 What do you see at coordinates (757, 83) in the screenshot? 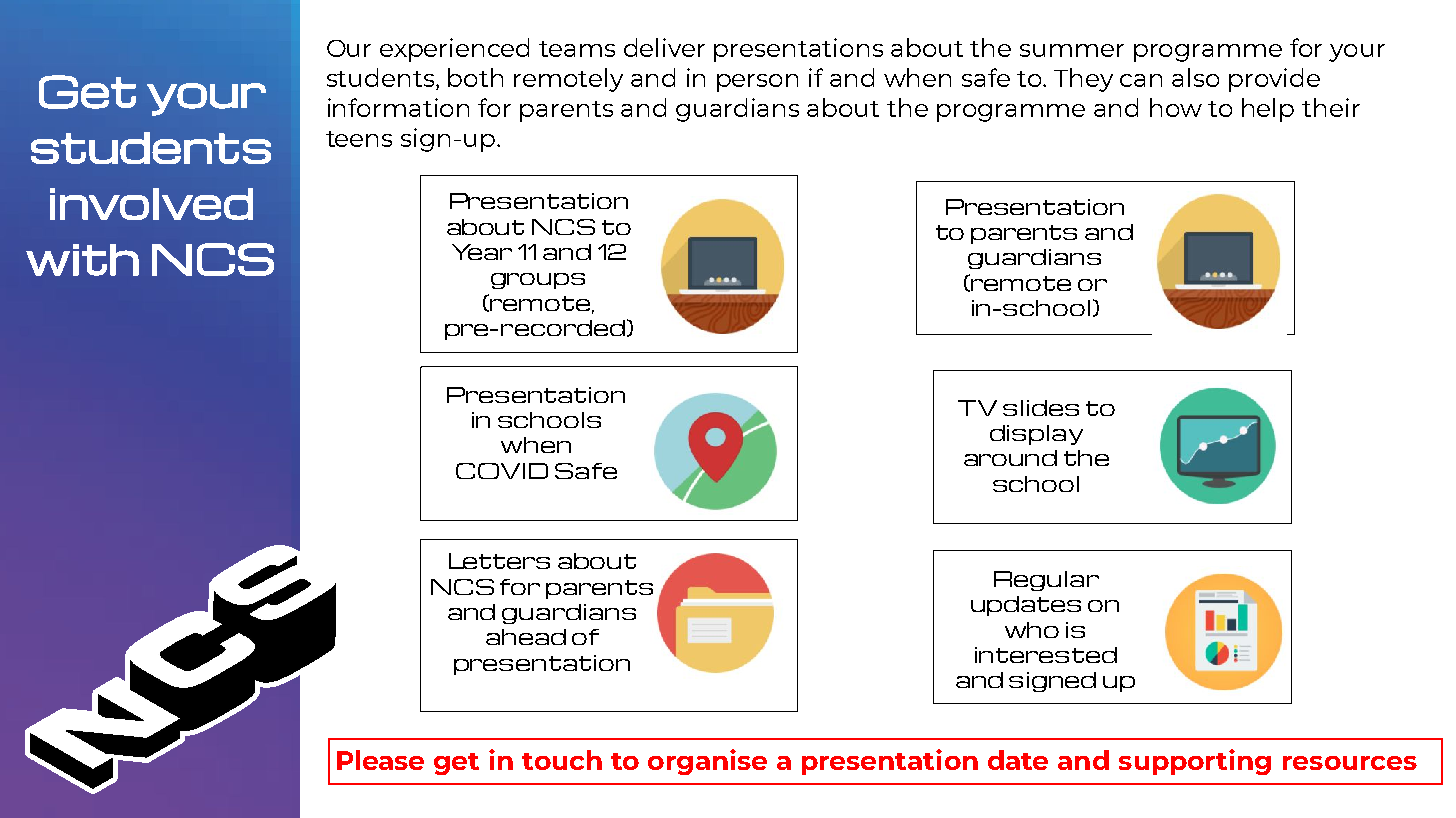
I see `person` at bounding box center [757, 83].
